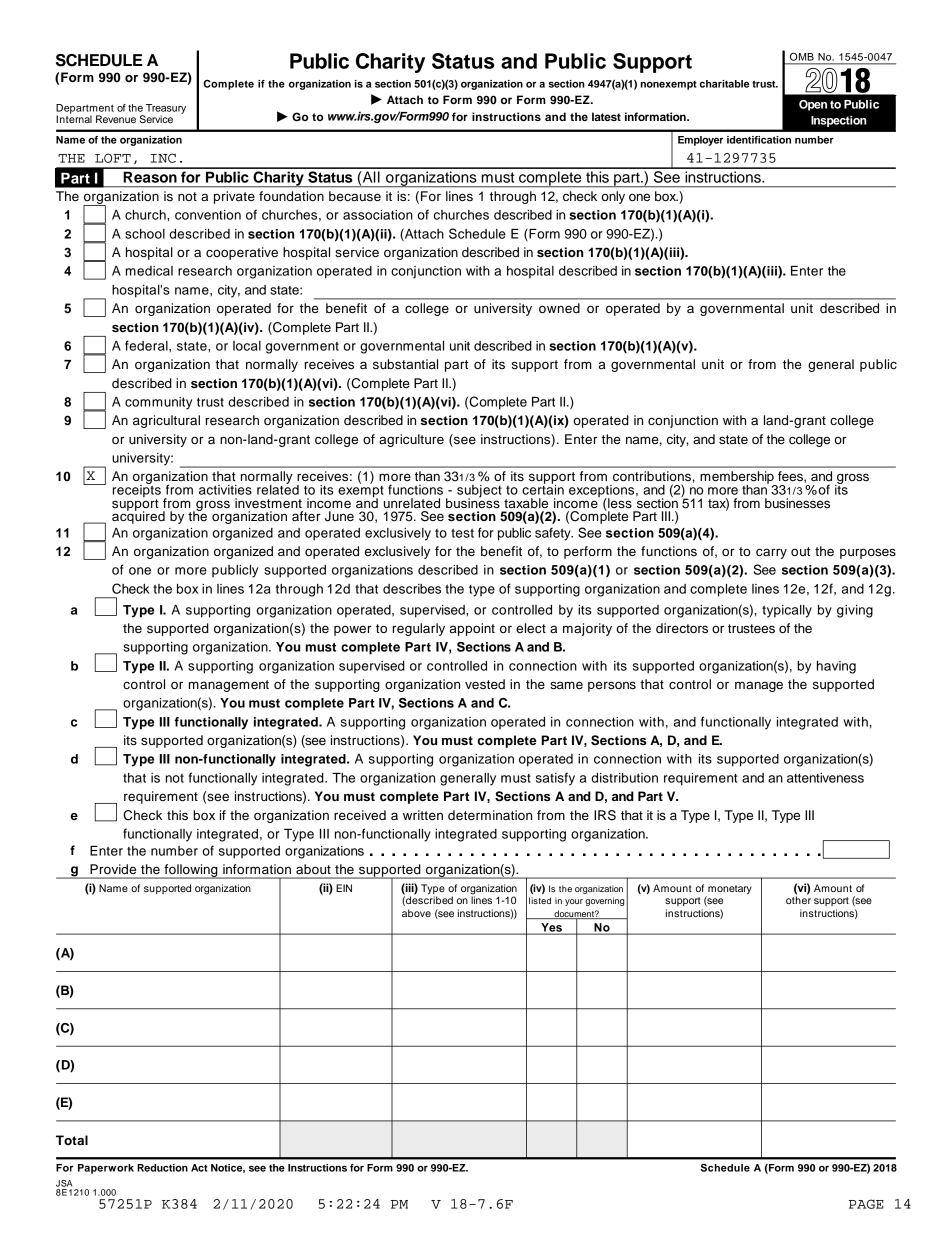  Describe the element at coordinates (165, 110) in the page. I see `Treasury` at that location.
